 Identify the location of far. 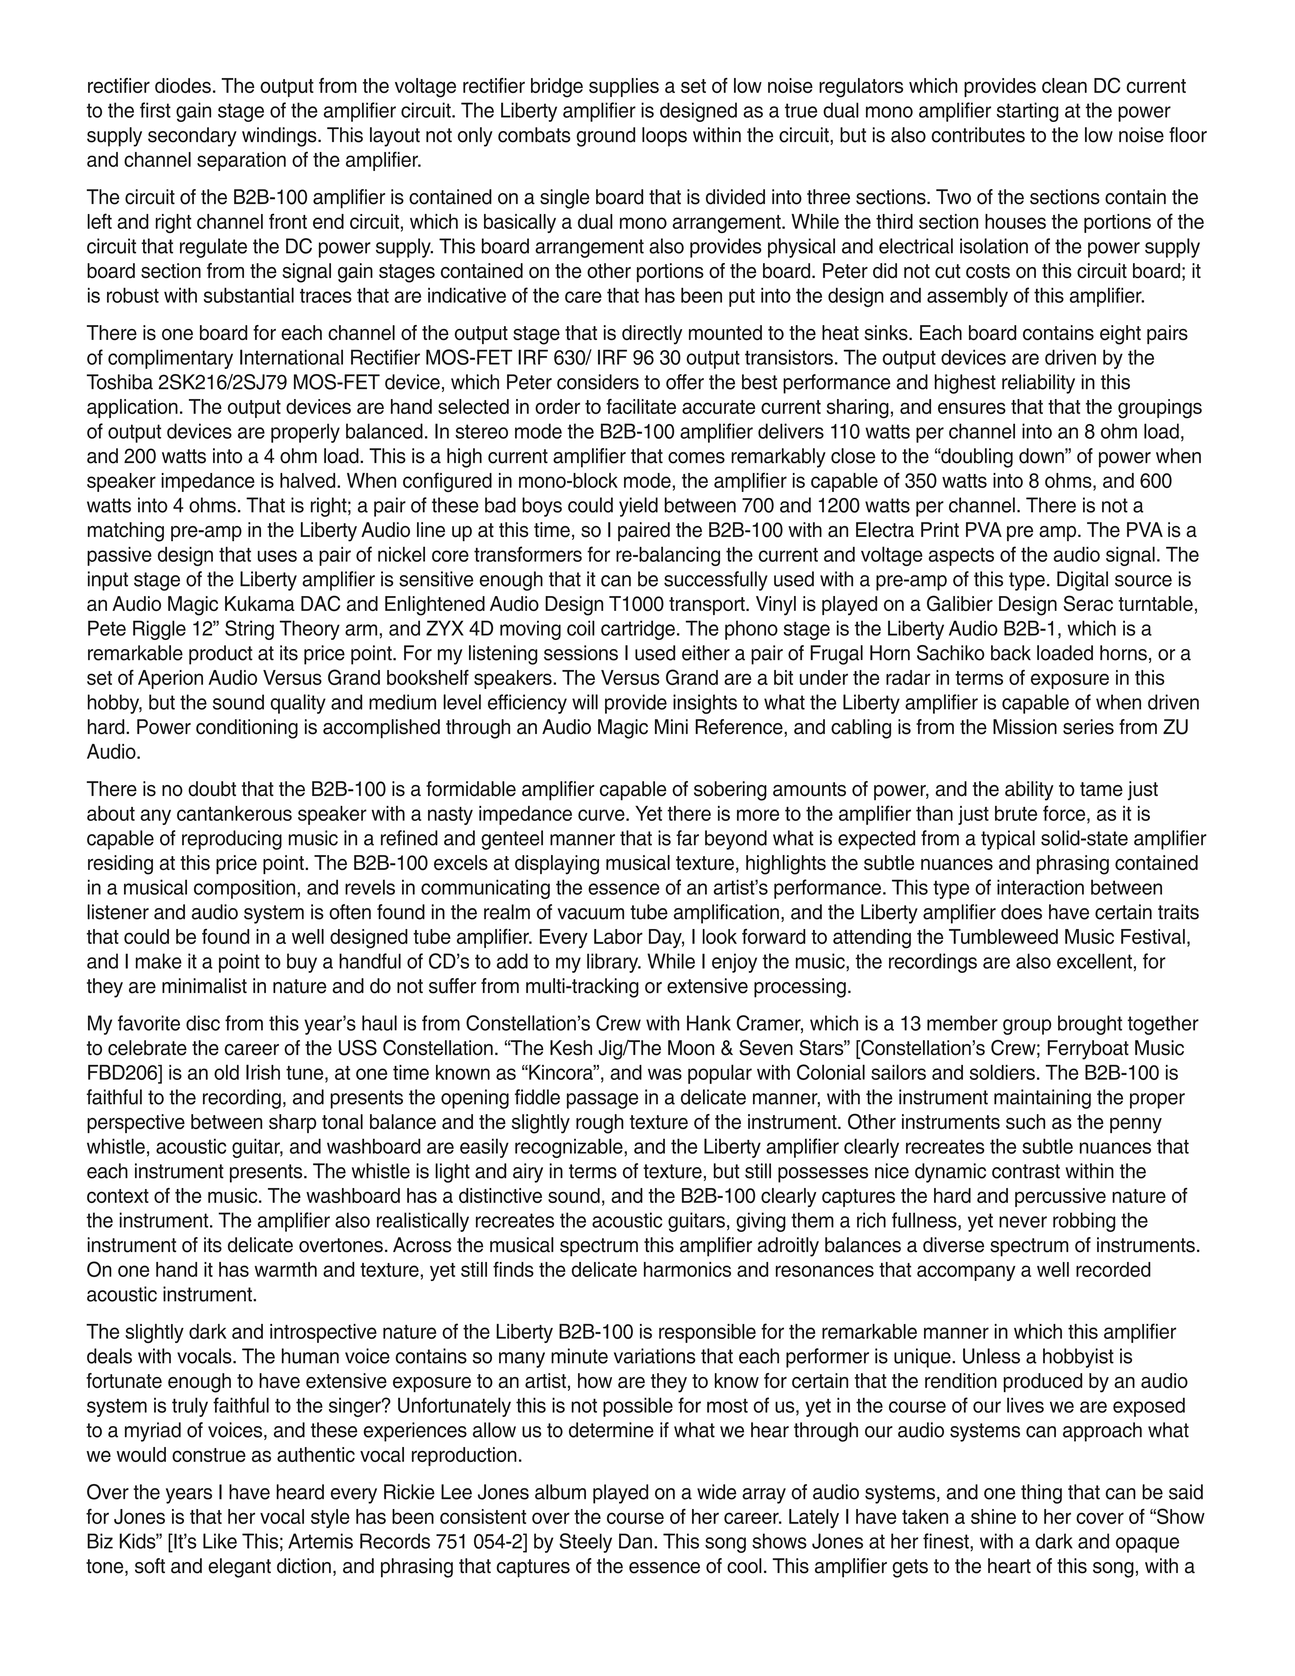
(687, 838).
